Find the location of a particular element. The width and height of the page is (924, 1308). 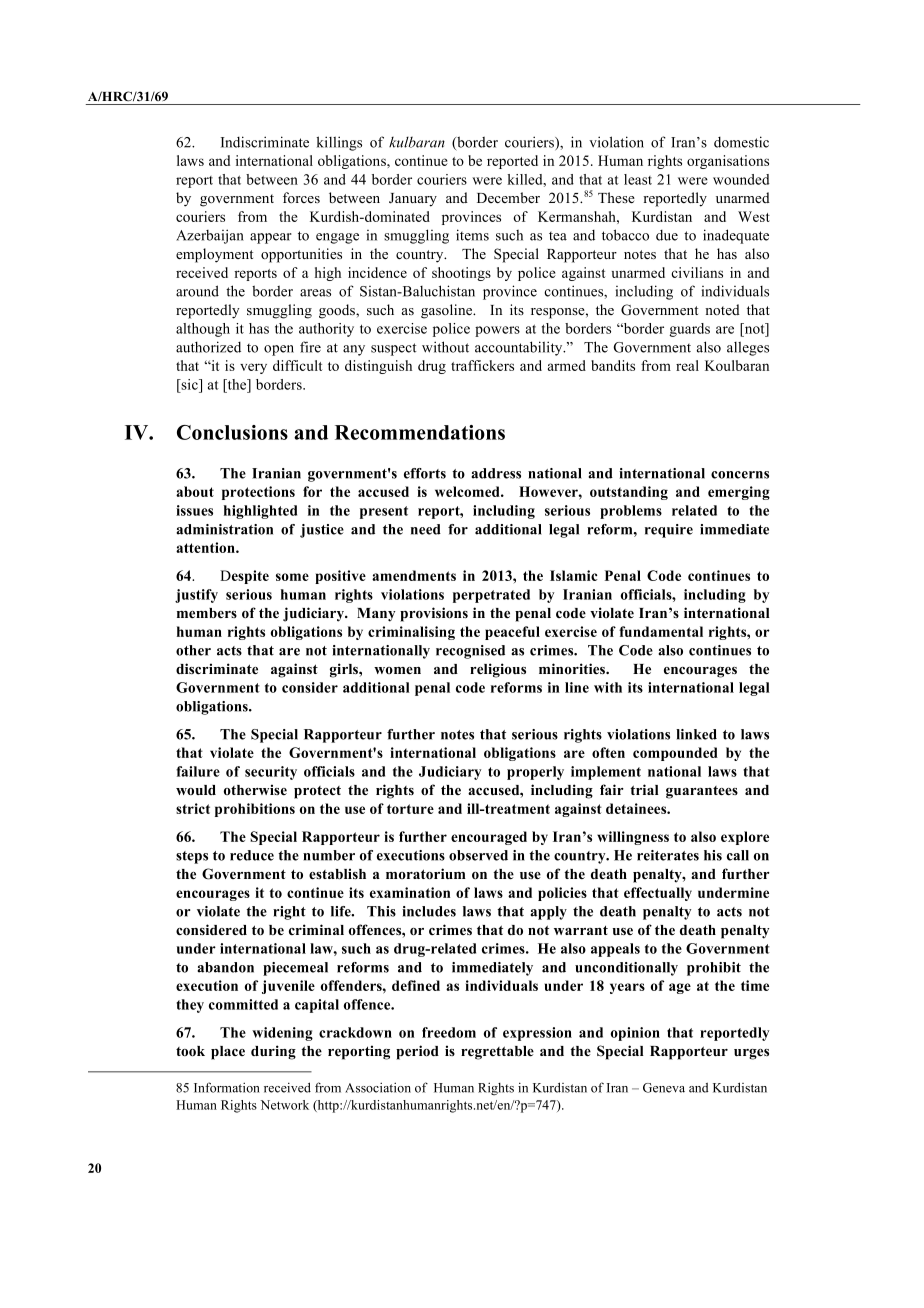

regrettable is located at coordinates (497, 1053).
